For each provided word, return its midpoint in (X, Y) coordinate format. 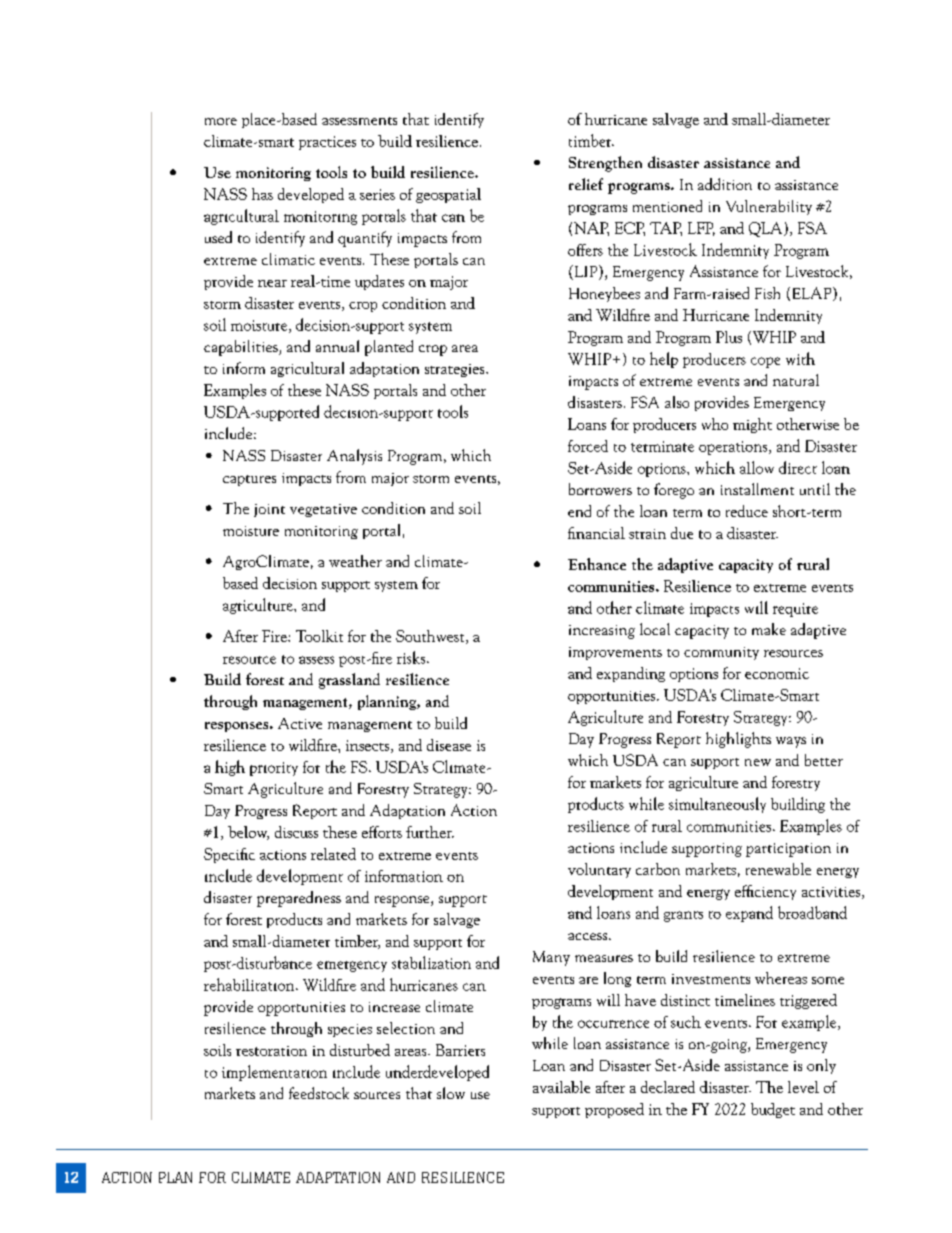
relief (586, 184)
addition (725, 184)
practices (327, 143)
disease (449, 745)
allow (757, 467)
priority (274, 769)
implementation (274, 1073)
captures (249, 480)
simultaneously (717, 805)
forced (588, 446)
